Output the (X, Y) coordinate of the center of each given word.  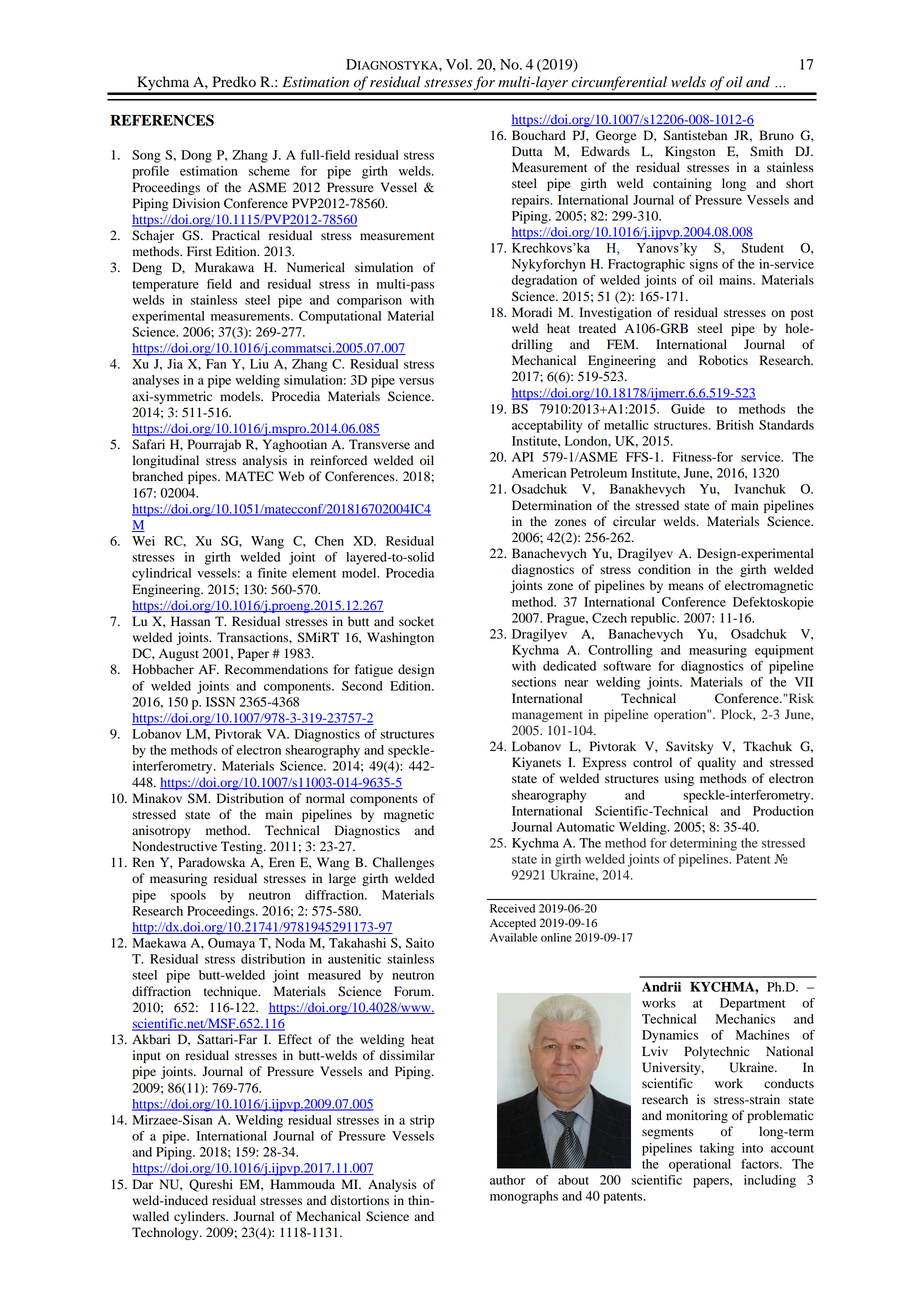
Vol (458, 64)
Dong (196, 156)
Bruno (776, 135)
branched (157, 476)
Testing (243, 847)
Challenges (403, 863)
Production (783, 811)
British (735, 425)
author (507, 1180)
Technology (166, 1233)
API (523, 457)
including (770, 1181)
